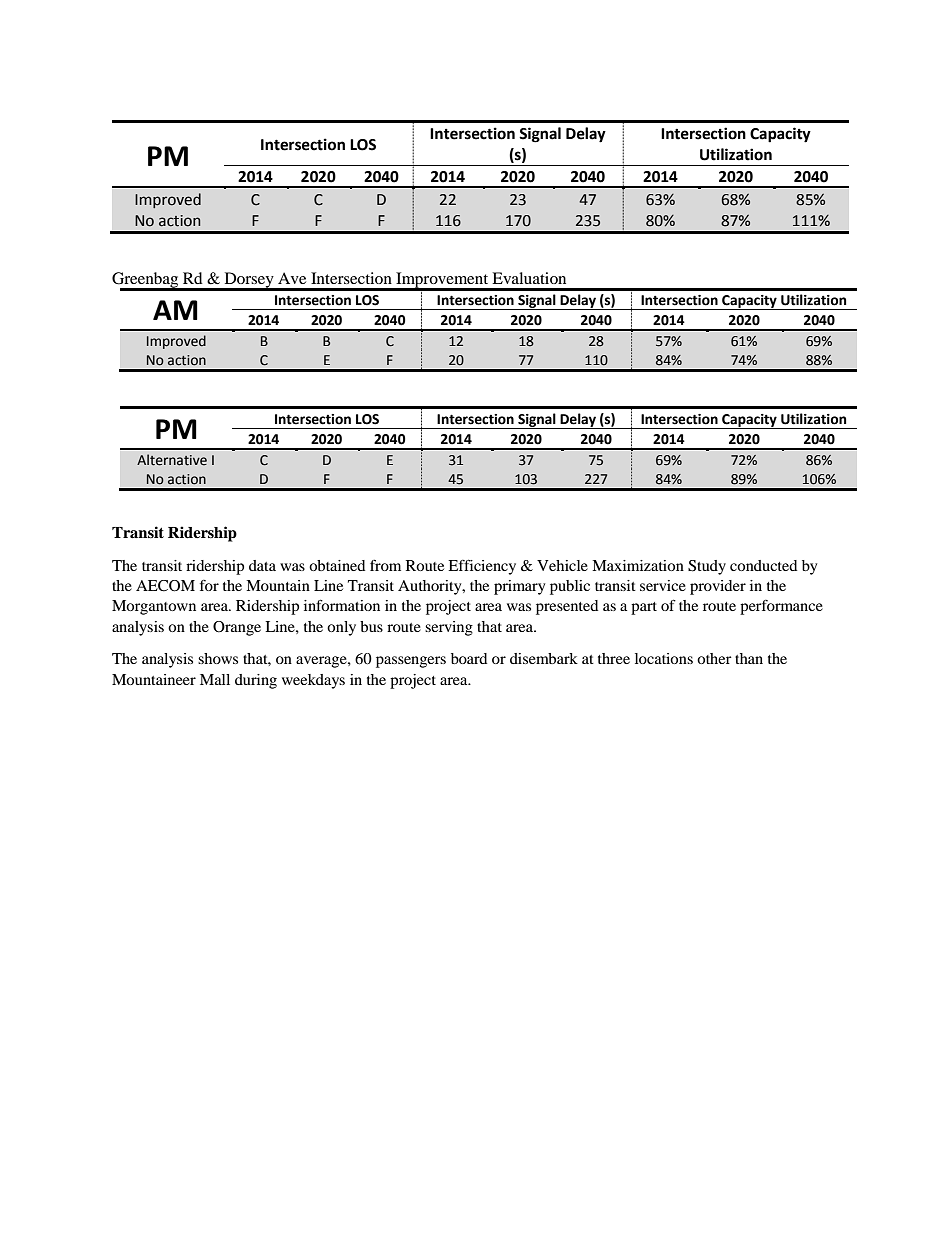 Image resolution: width=952 pixels, height=1233 pixels. Describe the element at coordinates (562, 565) in the page. I see `Vehicle` at that location.
